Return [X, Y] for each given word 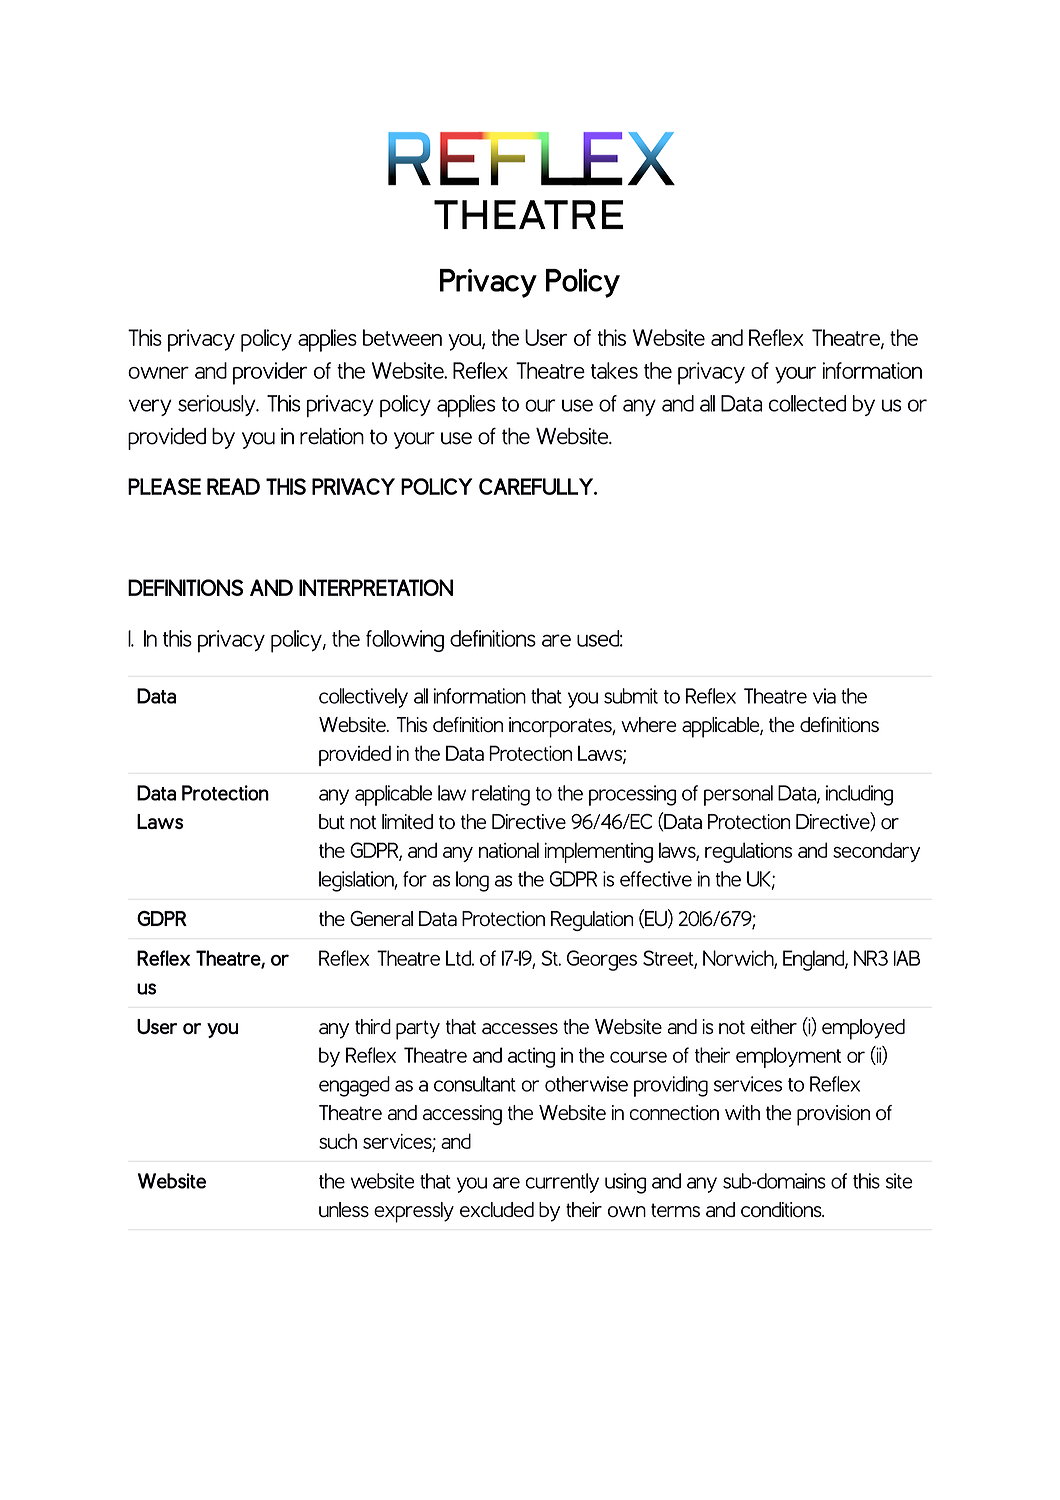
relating [501, 795]
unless [344, 1209]
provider [270, 373]
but [332, 821]
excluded [497, 1209]
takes [614, 370]
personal [738, 795]
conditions [782, 1209]
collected [807, 403]
